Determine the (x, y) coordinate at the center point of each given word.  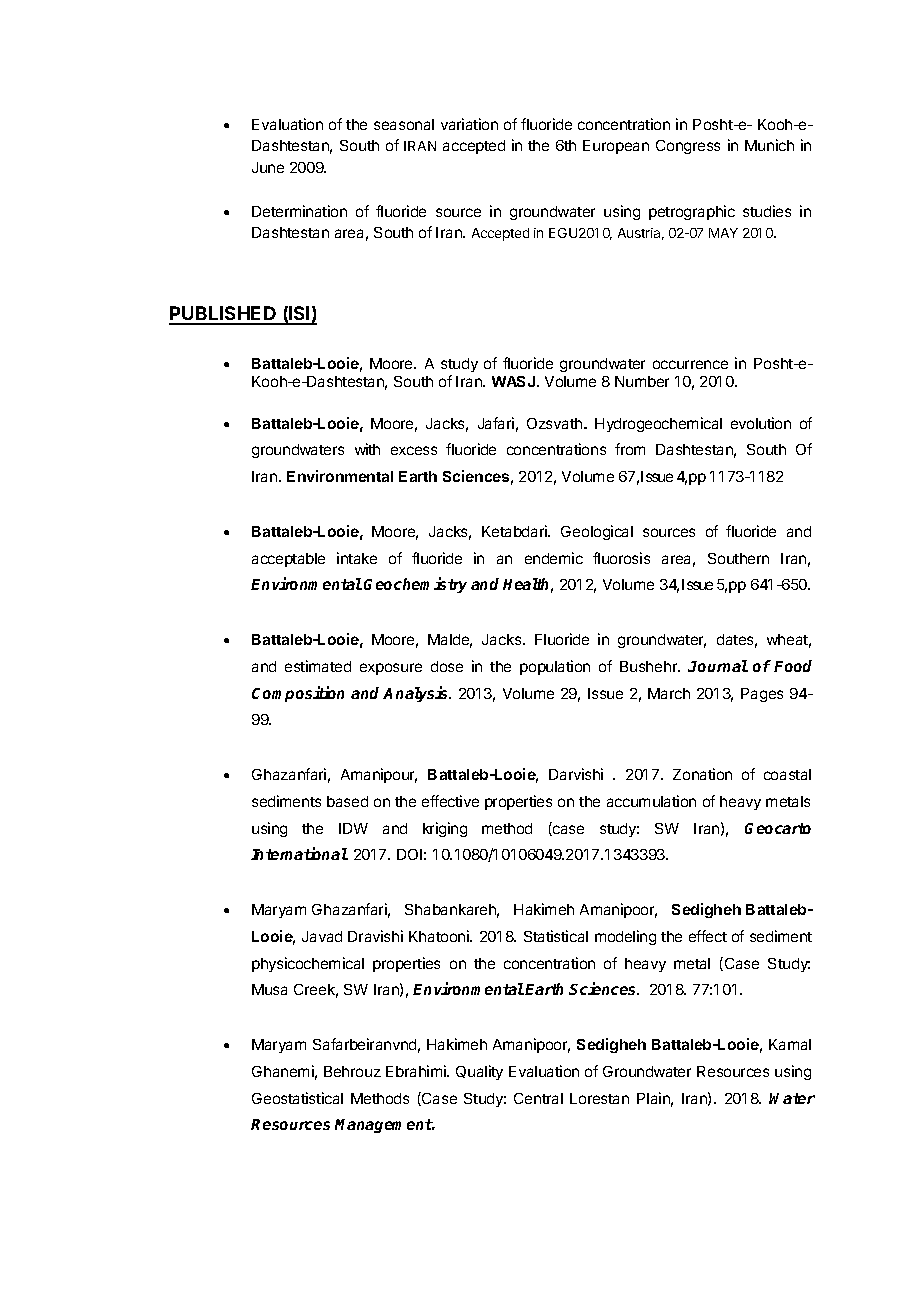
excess (414, 450)
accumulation (651, 801)
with (367, 449)
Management (384, 1126)
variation (469, 124)
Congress (688, 147)
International (299, 853)
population (555, 667)
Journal (718, 666)
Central (538, 1098)
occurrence (690, 364)
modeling (625, 937)
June (268, 167)
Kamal (790, 1044)
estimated (318, 666)
